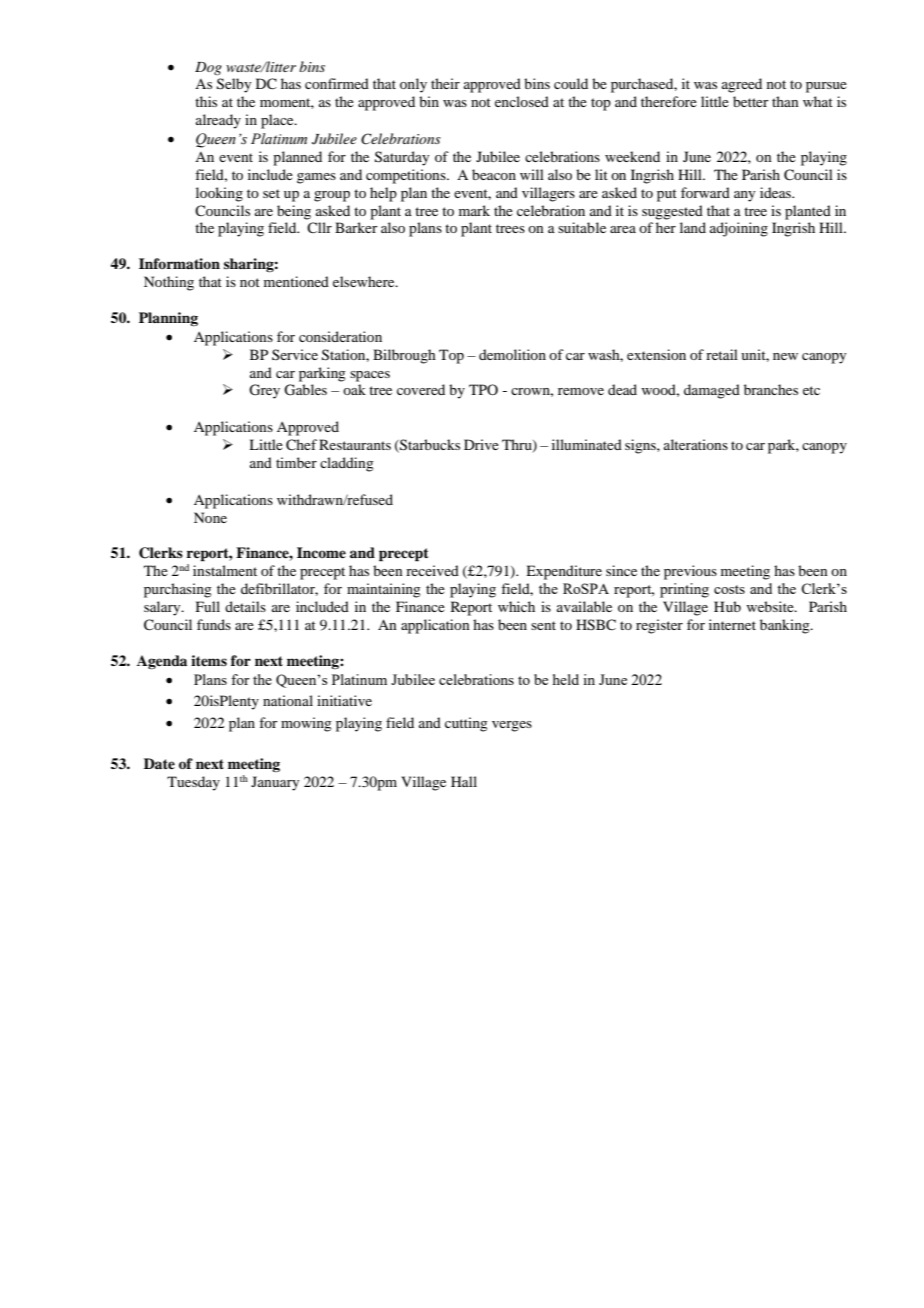 This page has width=924, height=1308. What do you see at coordinates (481, 444) in the page?
I see `Drive` at bounding box center [481, 444].
